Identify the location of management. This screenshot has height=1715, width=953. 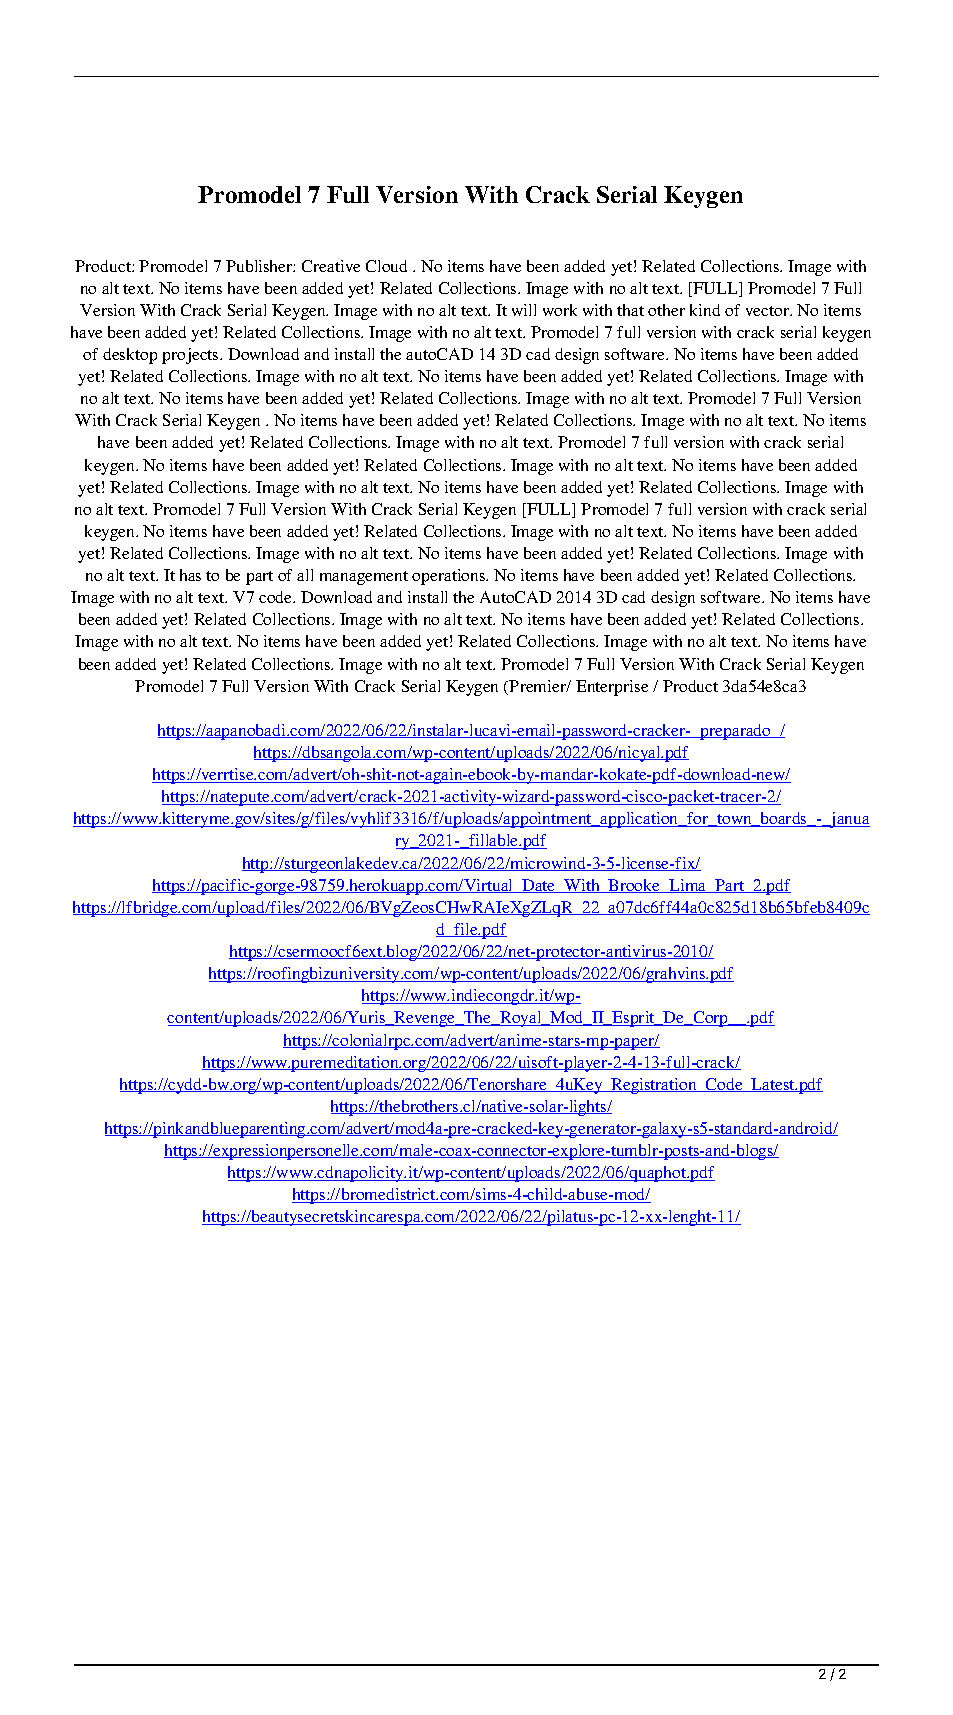
(364, 578).
